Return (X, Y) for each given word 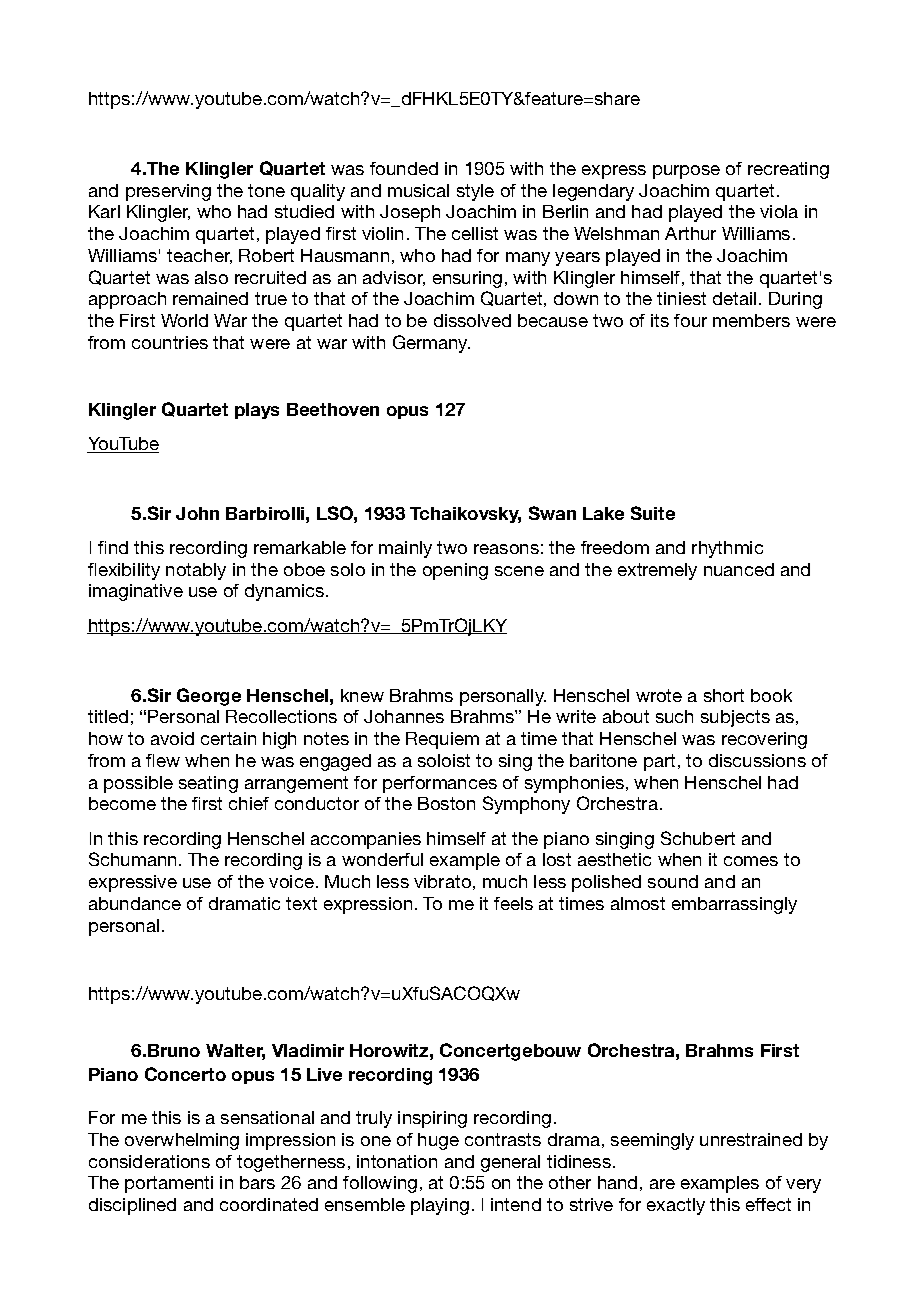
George (209, 697)
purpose (686, 172)
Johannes (404, 716)
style (475, 192)
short (724, 695)
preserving (168, 192)
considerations (149, 1161)
